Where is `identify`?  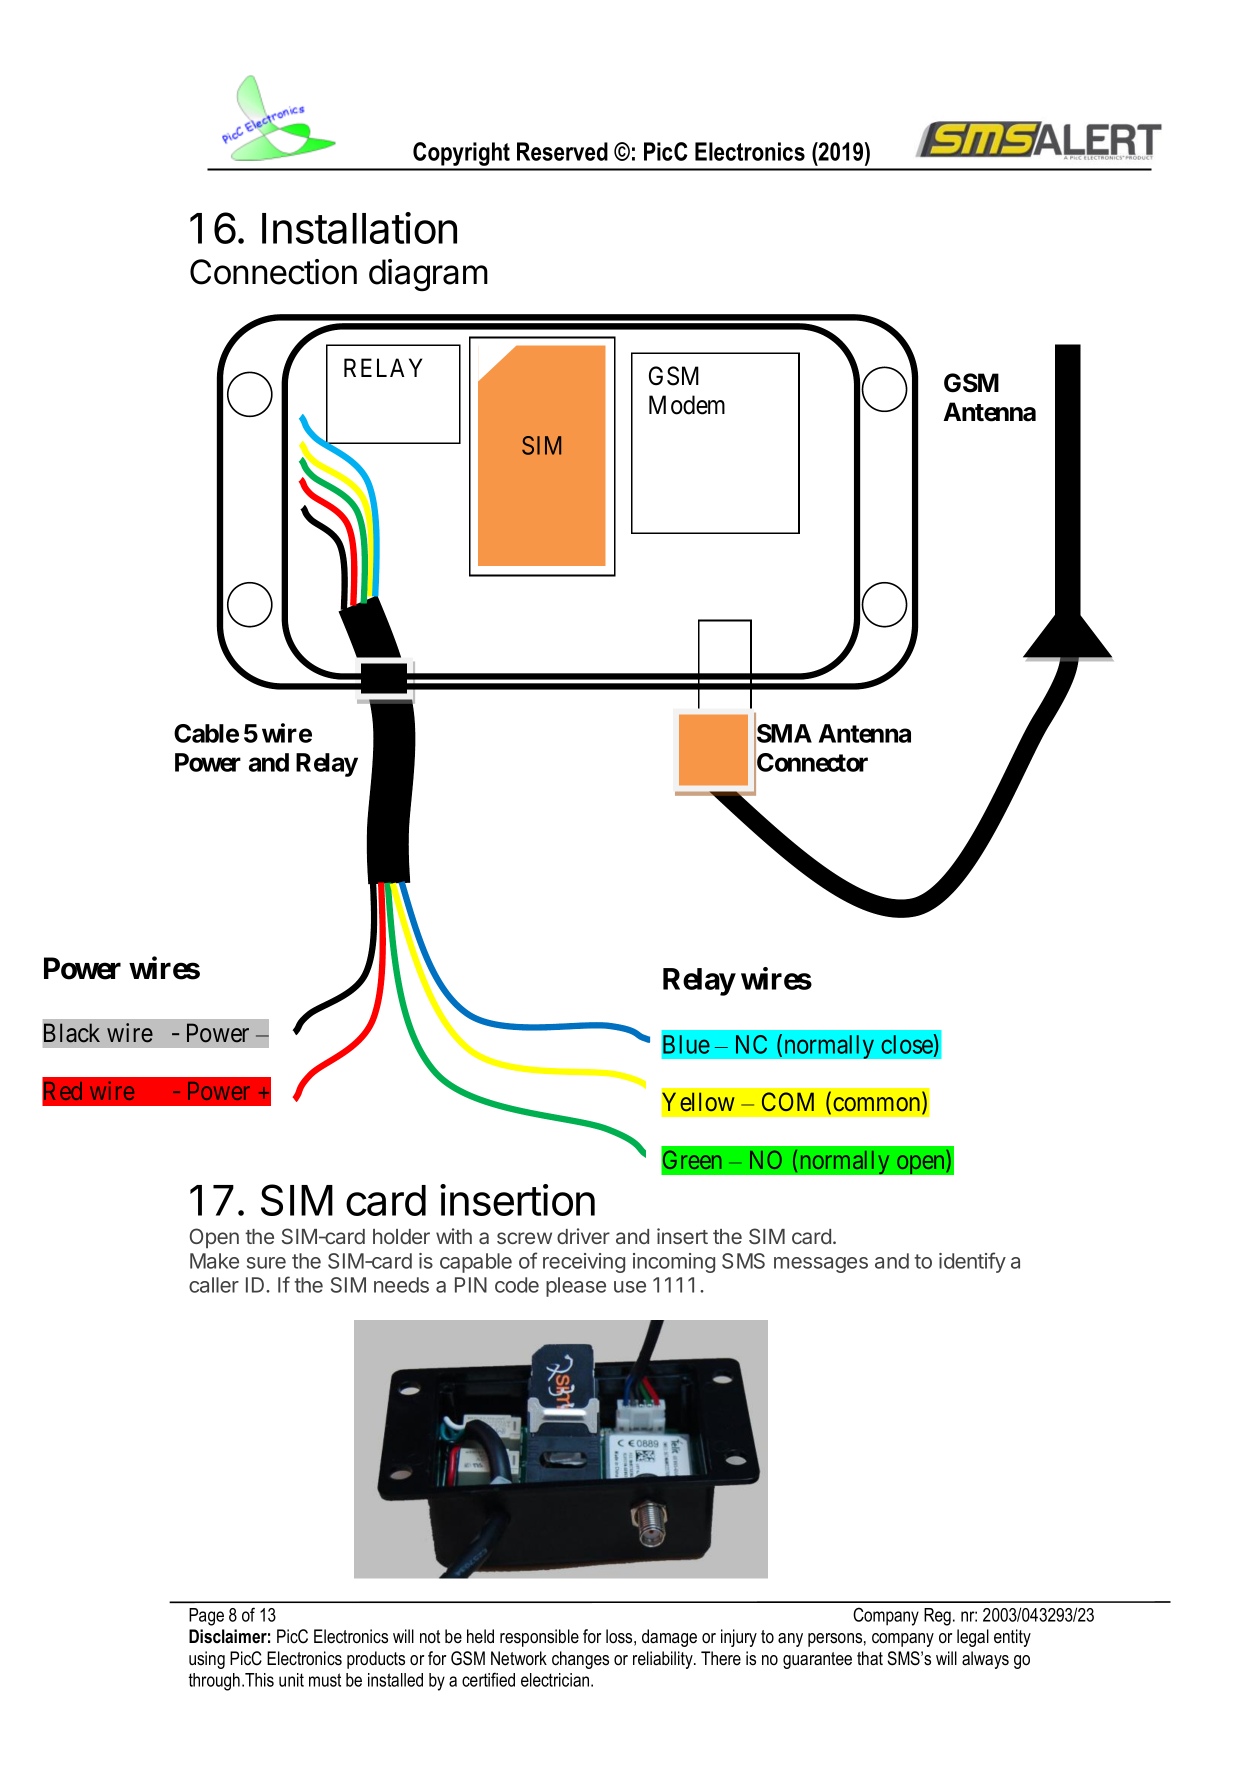
identify is located at coordinates (972, 1262).
